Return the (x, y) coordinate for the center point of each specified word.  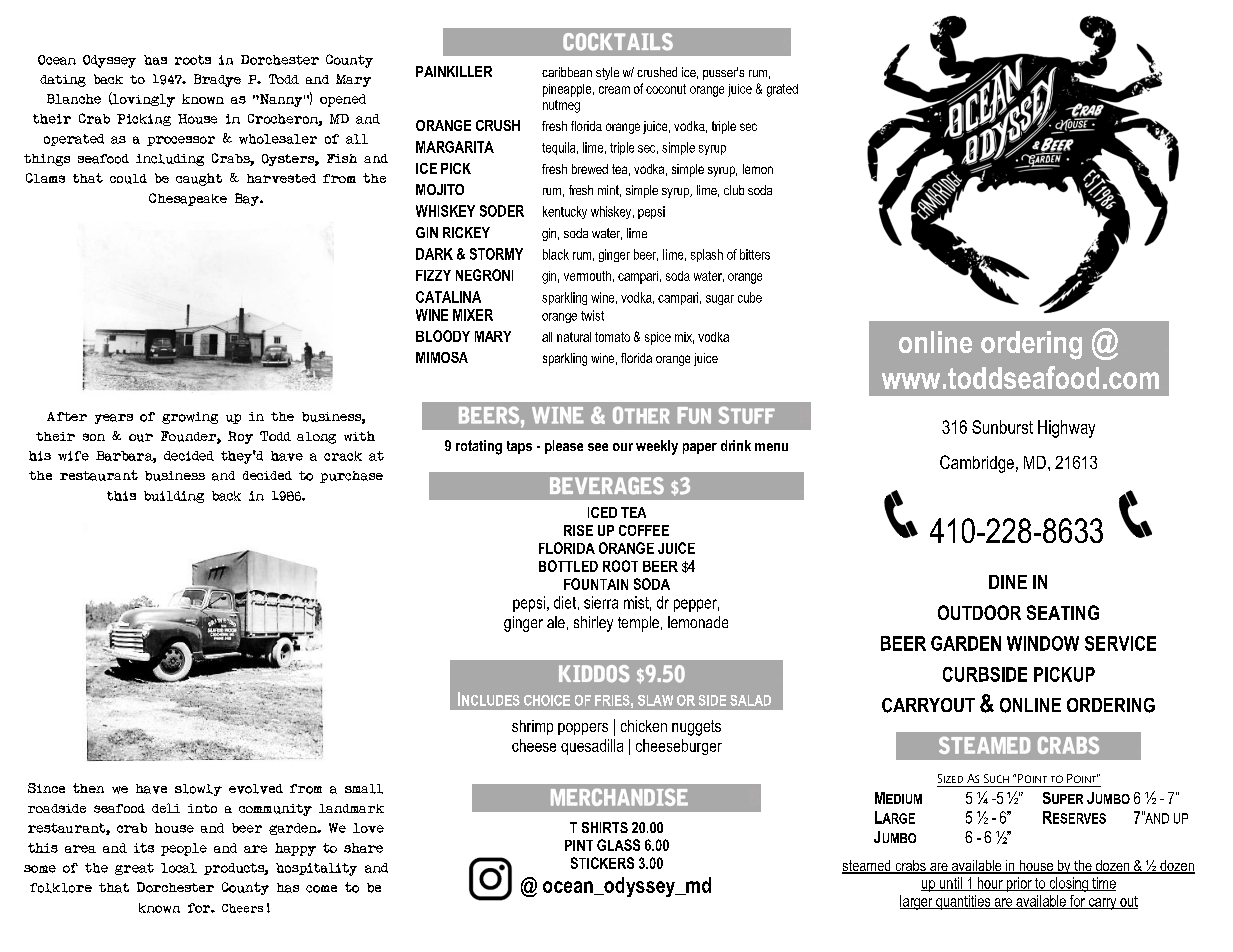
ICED (602, 512)
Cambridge (977, 464)
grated (782, 90)
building (174, 497)
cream (614, 90)
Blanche (74, 99)
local (179, 868)
